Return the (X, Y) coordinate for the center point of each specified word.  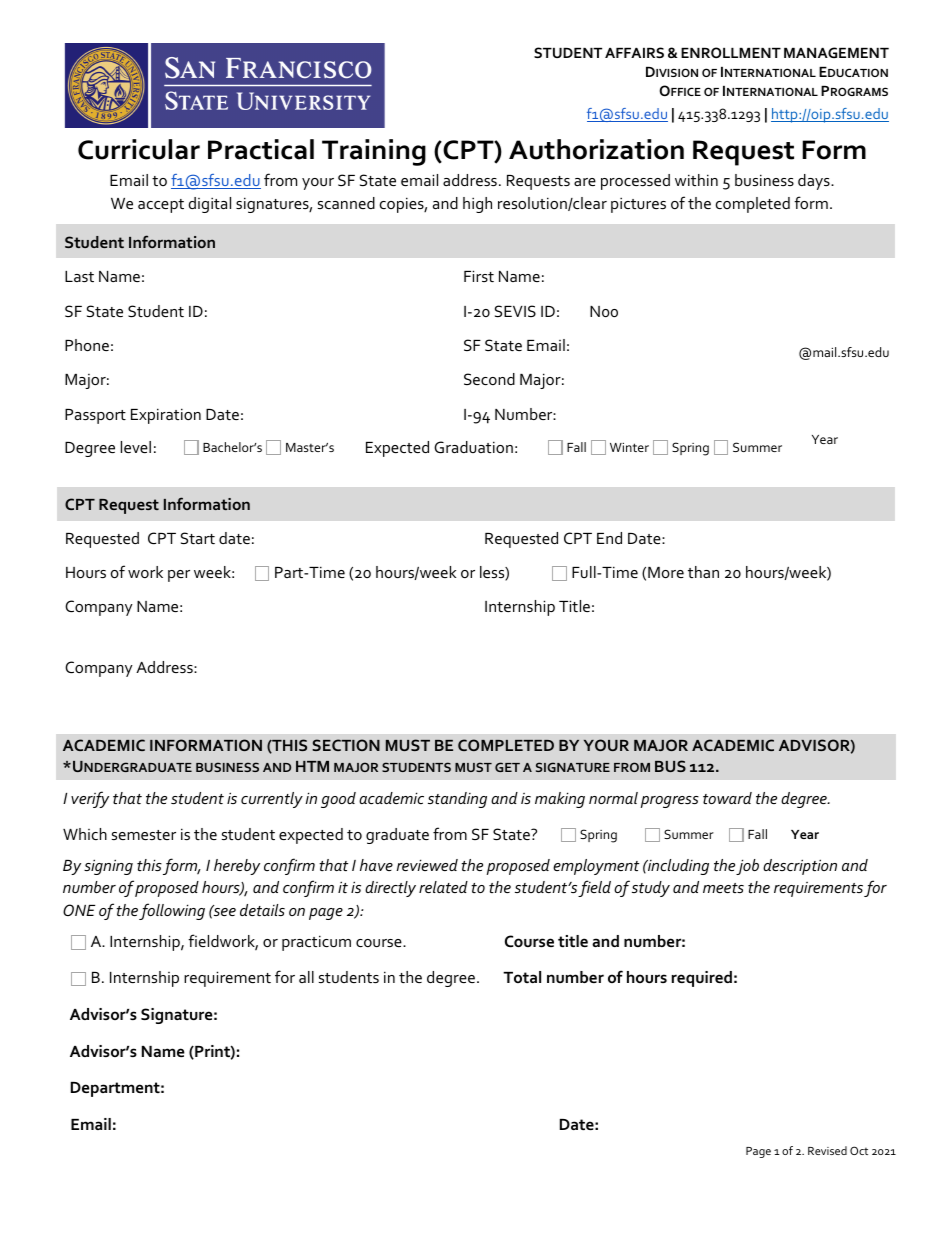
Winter (629, 447)
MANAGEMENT (836, 52)
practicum (316, 943)
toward (727, 798)
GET (507, 767)
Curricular (139, 149)
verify (90, 799)
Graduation (473, 447)
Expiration (166, 416)
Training (374, 152)
